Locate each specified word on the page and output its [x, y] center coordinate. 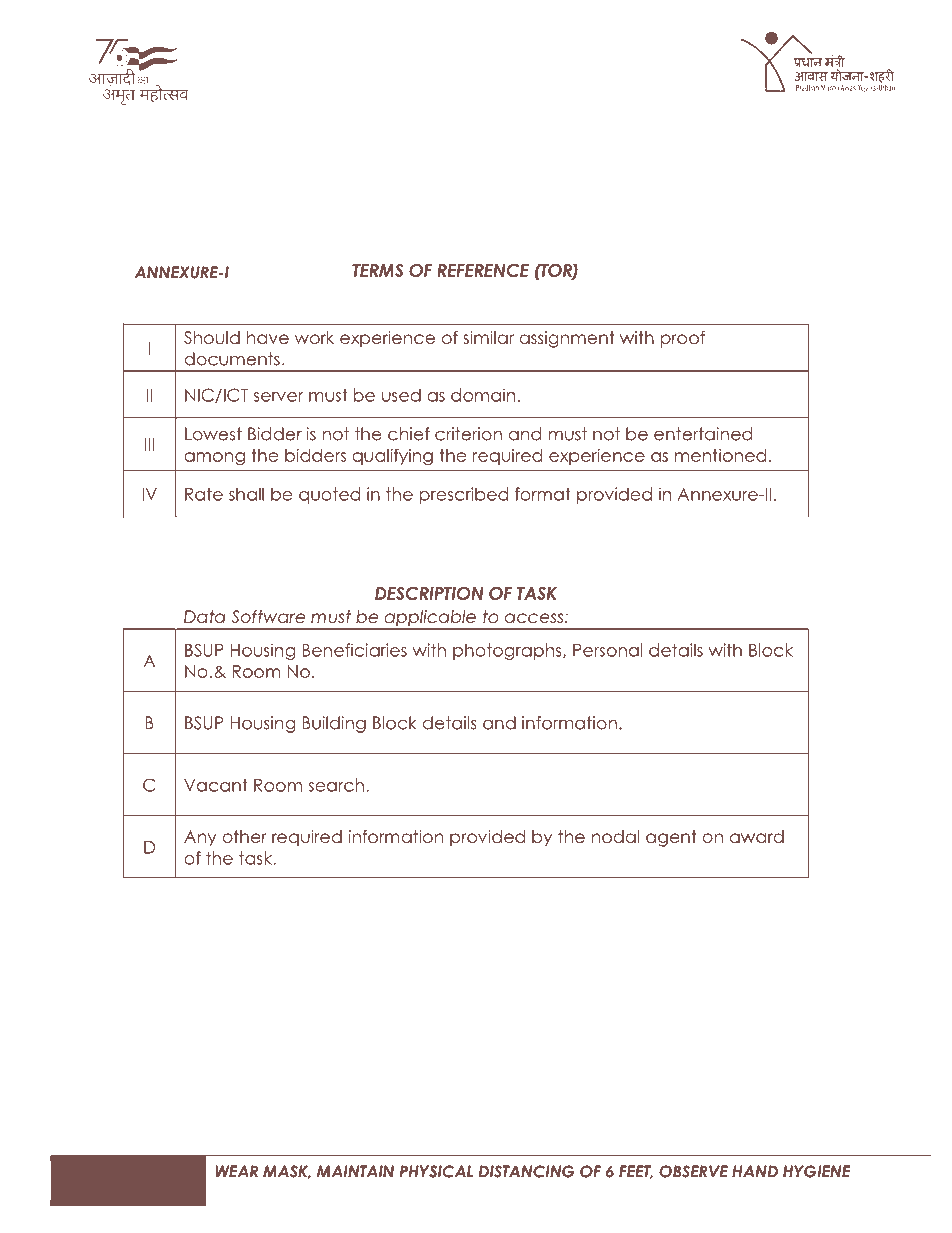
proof [683, 339]
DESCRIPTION [429, 593]
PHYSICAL [436, 1171]
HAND [755, 1171]
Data [204, 616]
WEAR [236, 1171]
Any [200, 838]
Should [212, 337]
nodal [615, 836]
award [757, 836]
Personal [608, 650]
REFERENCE [483, 270]
